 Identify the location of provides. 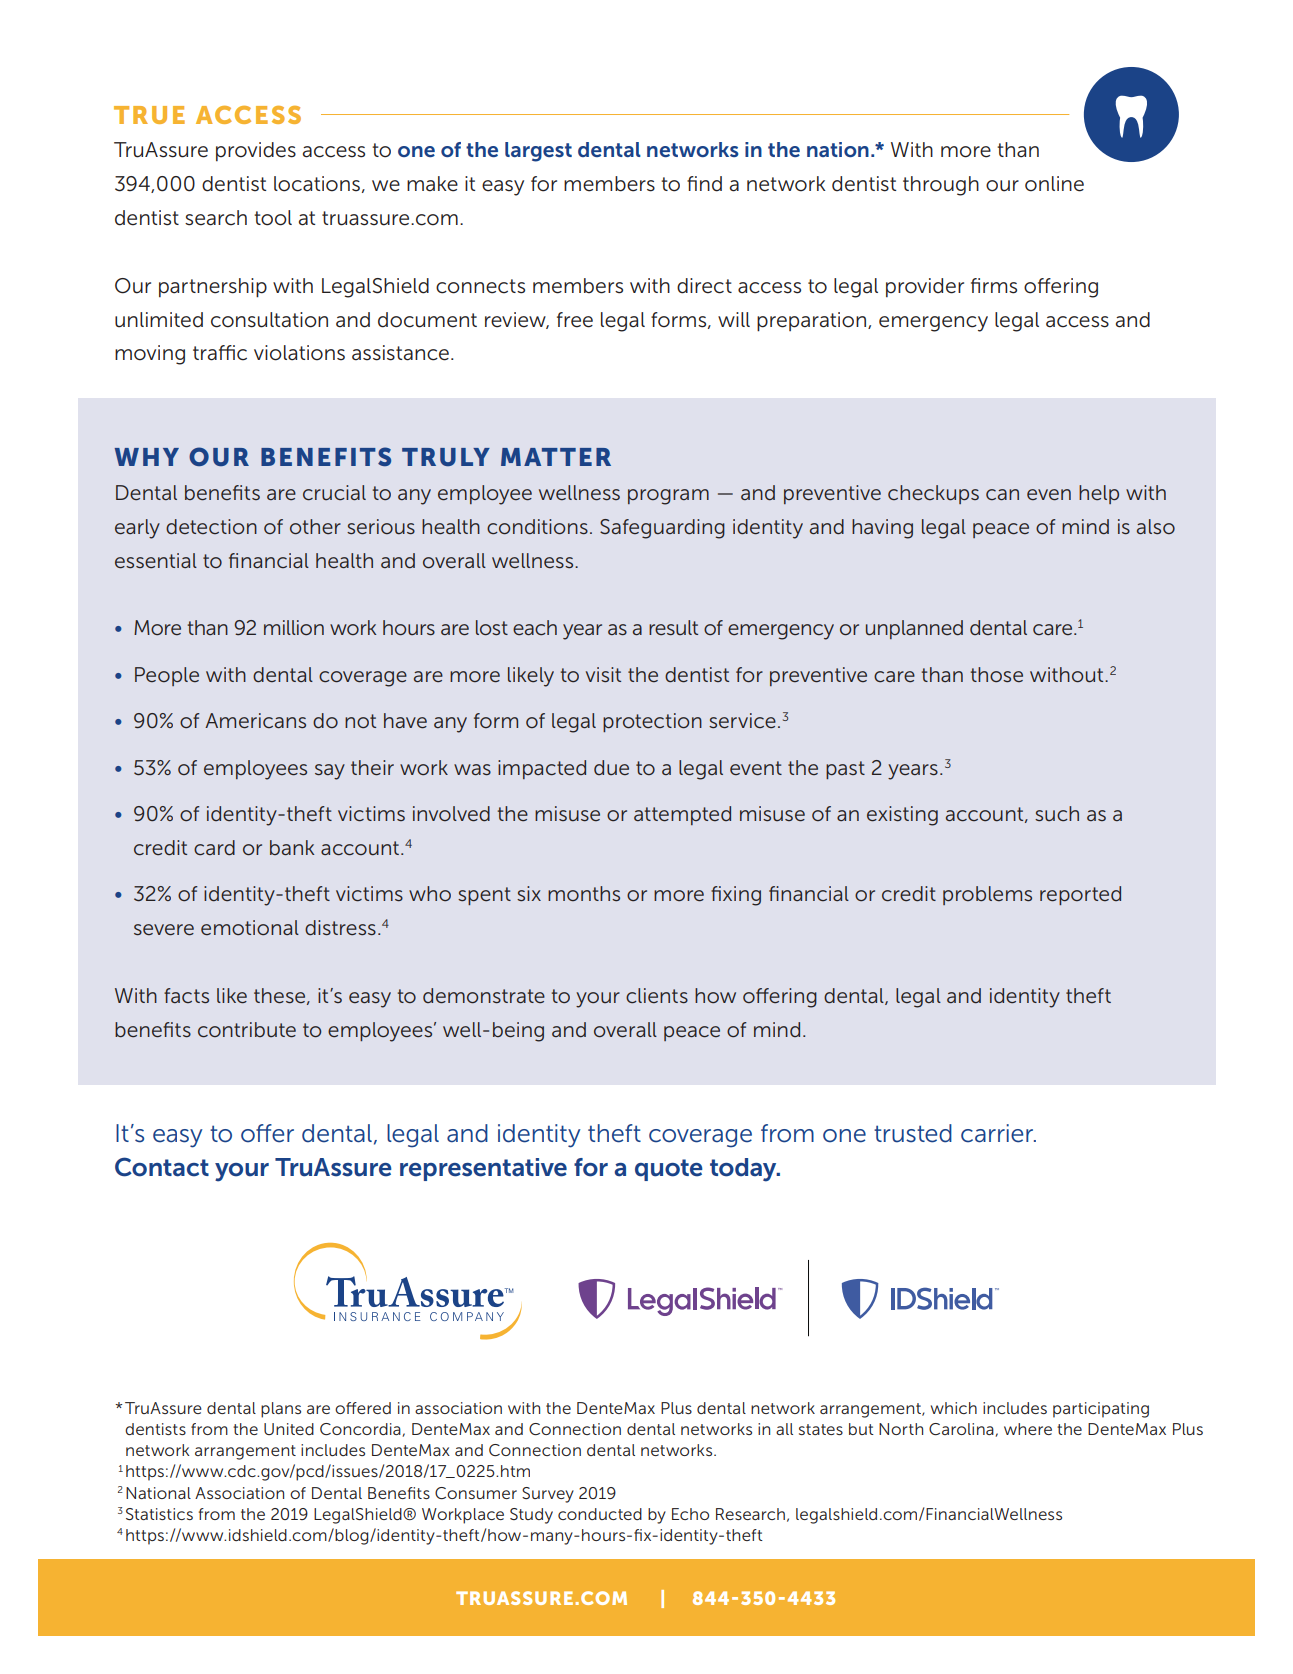
(256, 151).
